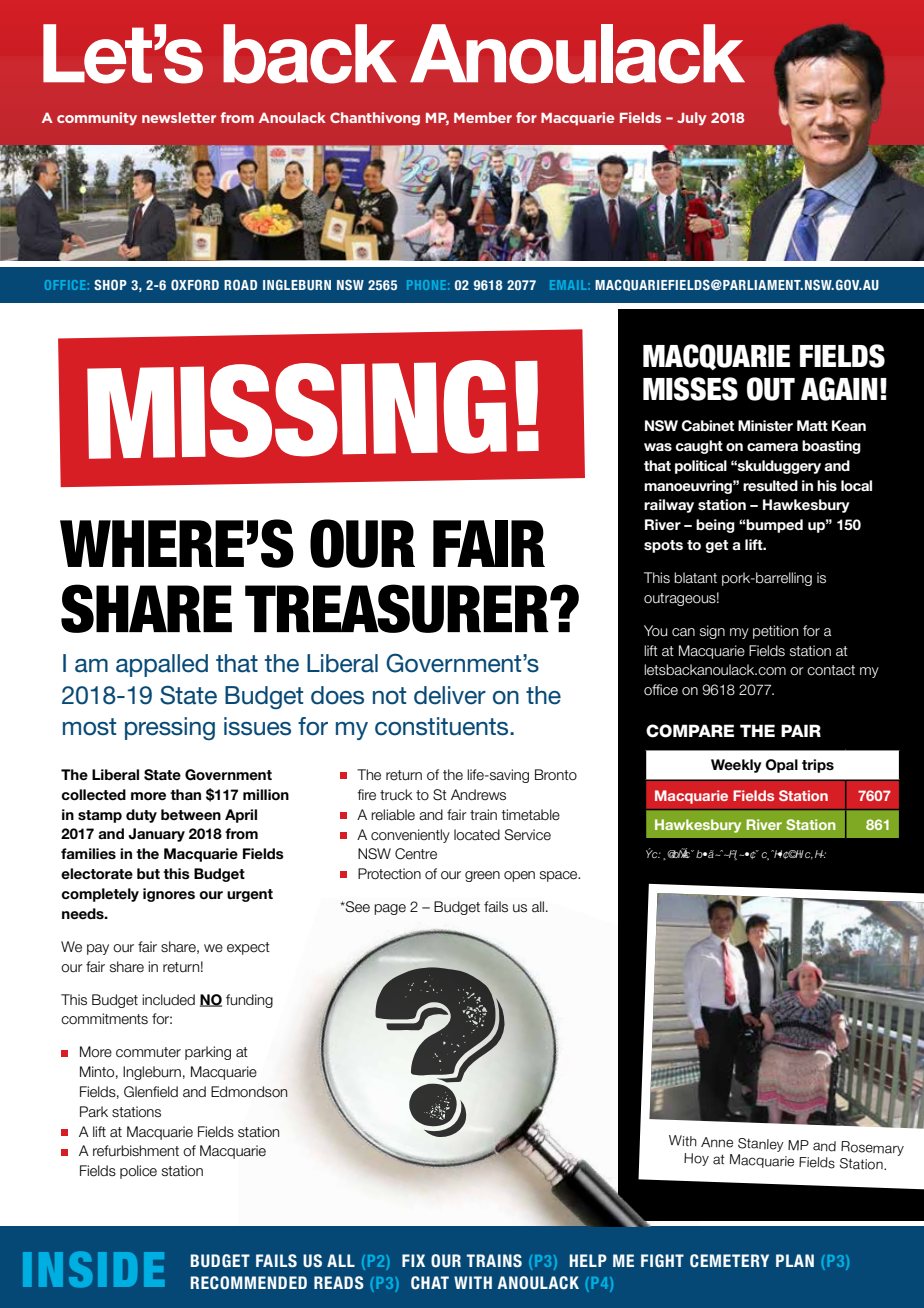 Image resolution: width=924 pixels, height=1308 pixels. I want to click on July, so click(692, 119).
